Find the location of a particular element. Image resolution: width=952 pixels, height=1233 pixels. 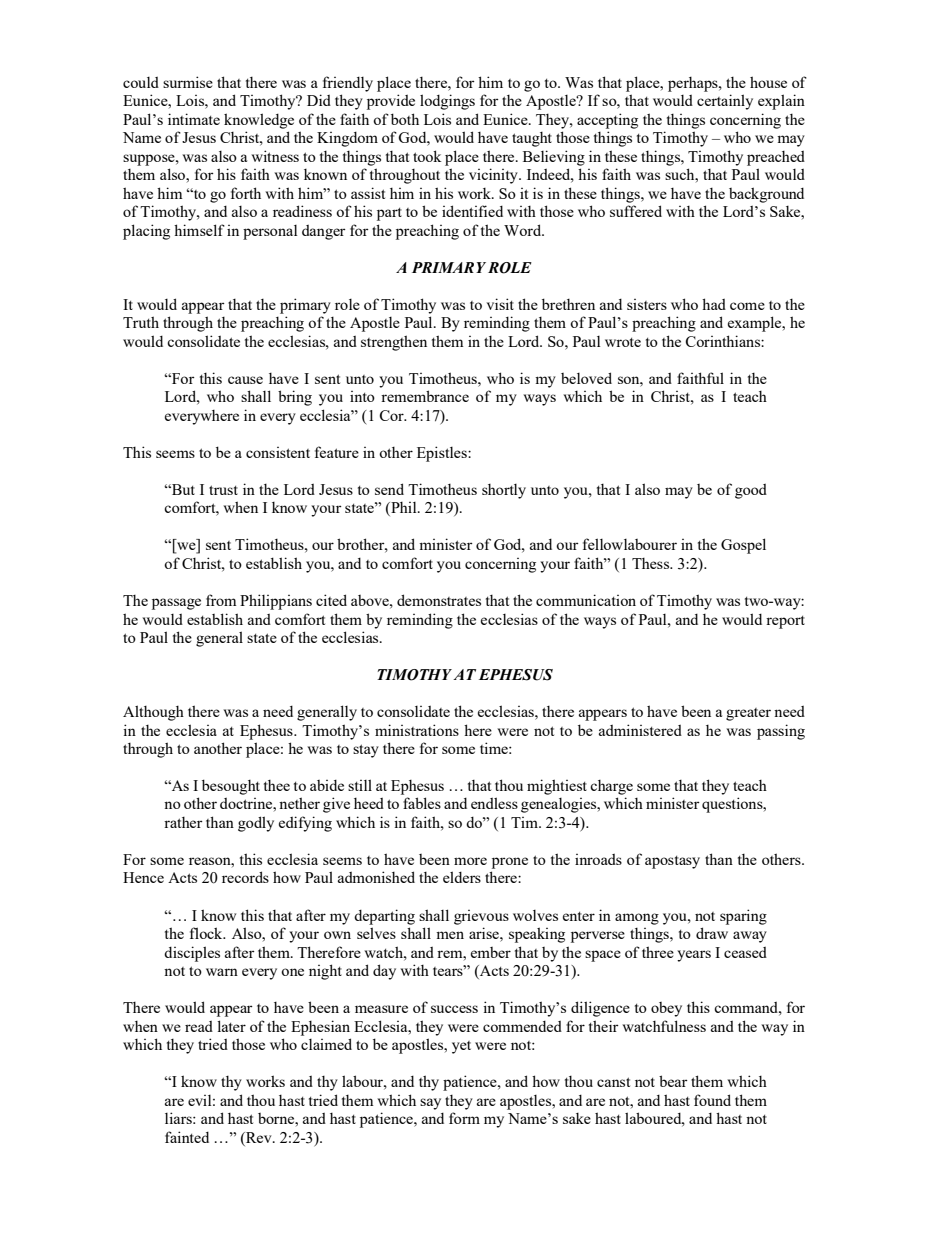

more is located at coordinates (470, 861).
